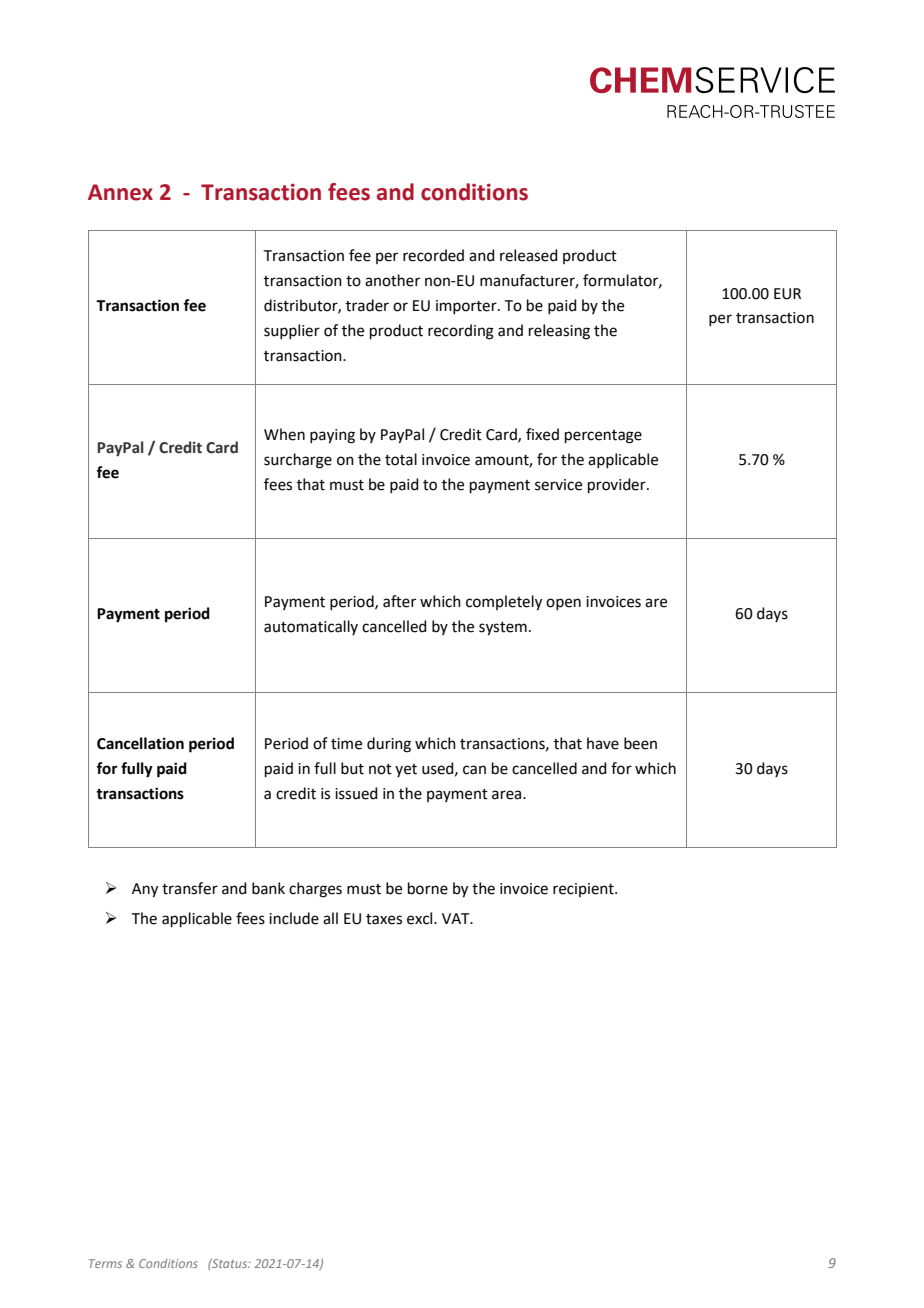 Image resolution: width=924 pixels, height=1308 pixels. I want to click on during, so click(389, 745).
